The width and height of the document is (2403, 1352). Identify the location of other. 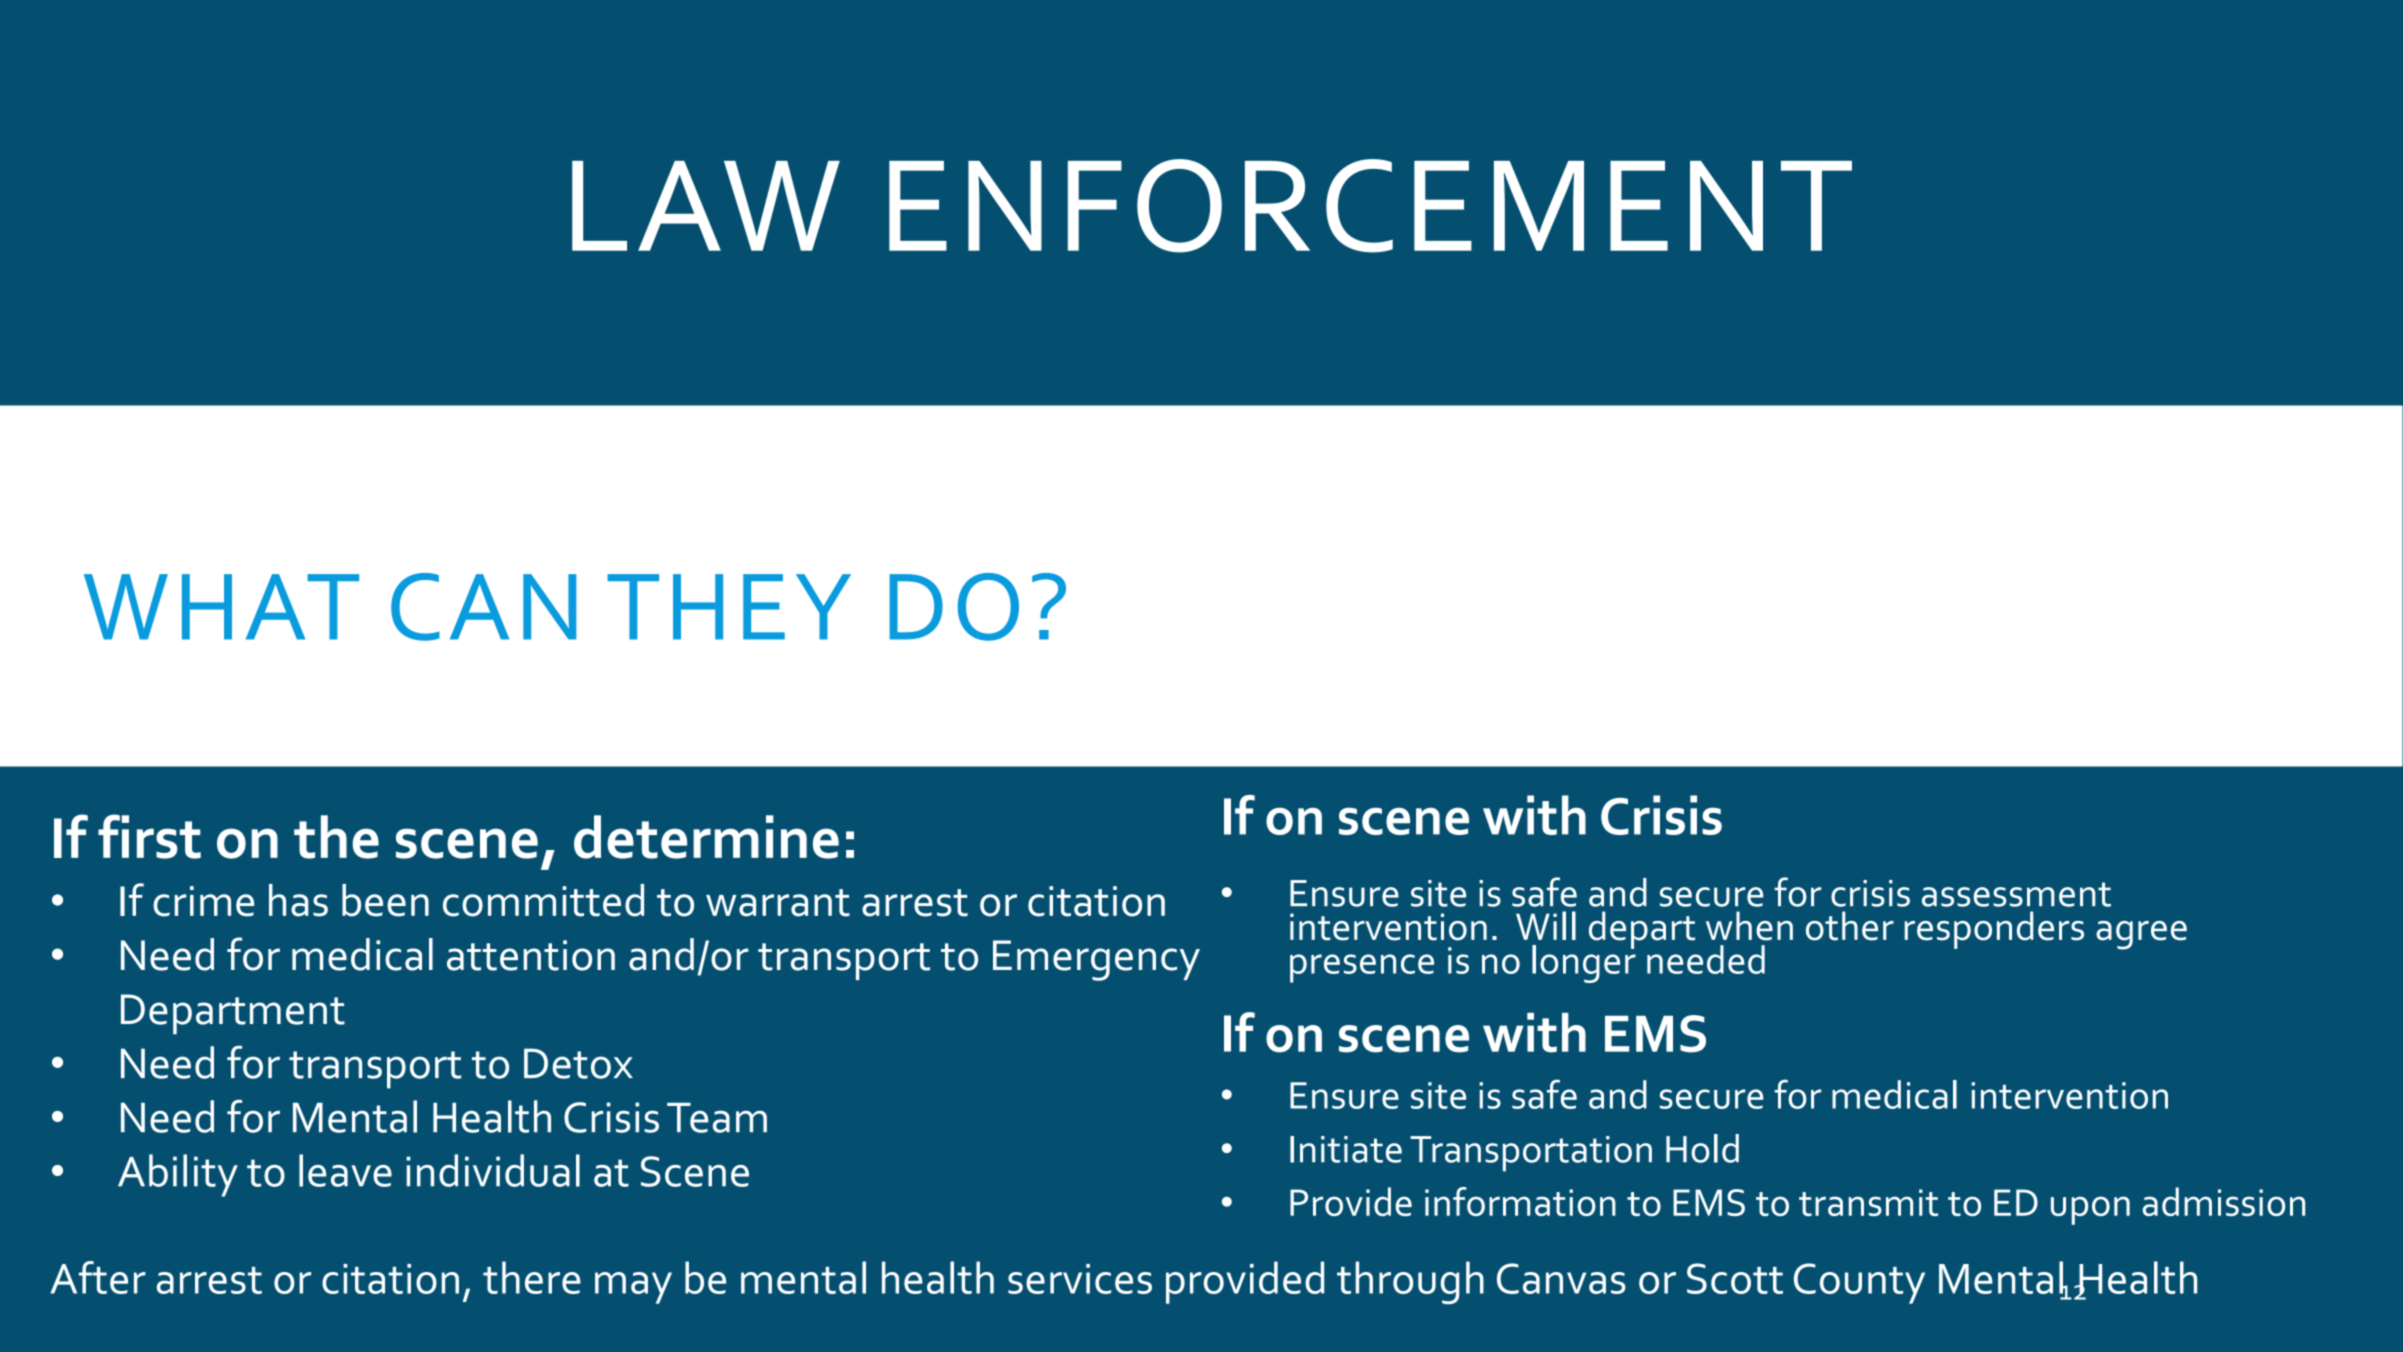
(1850, 926).
